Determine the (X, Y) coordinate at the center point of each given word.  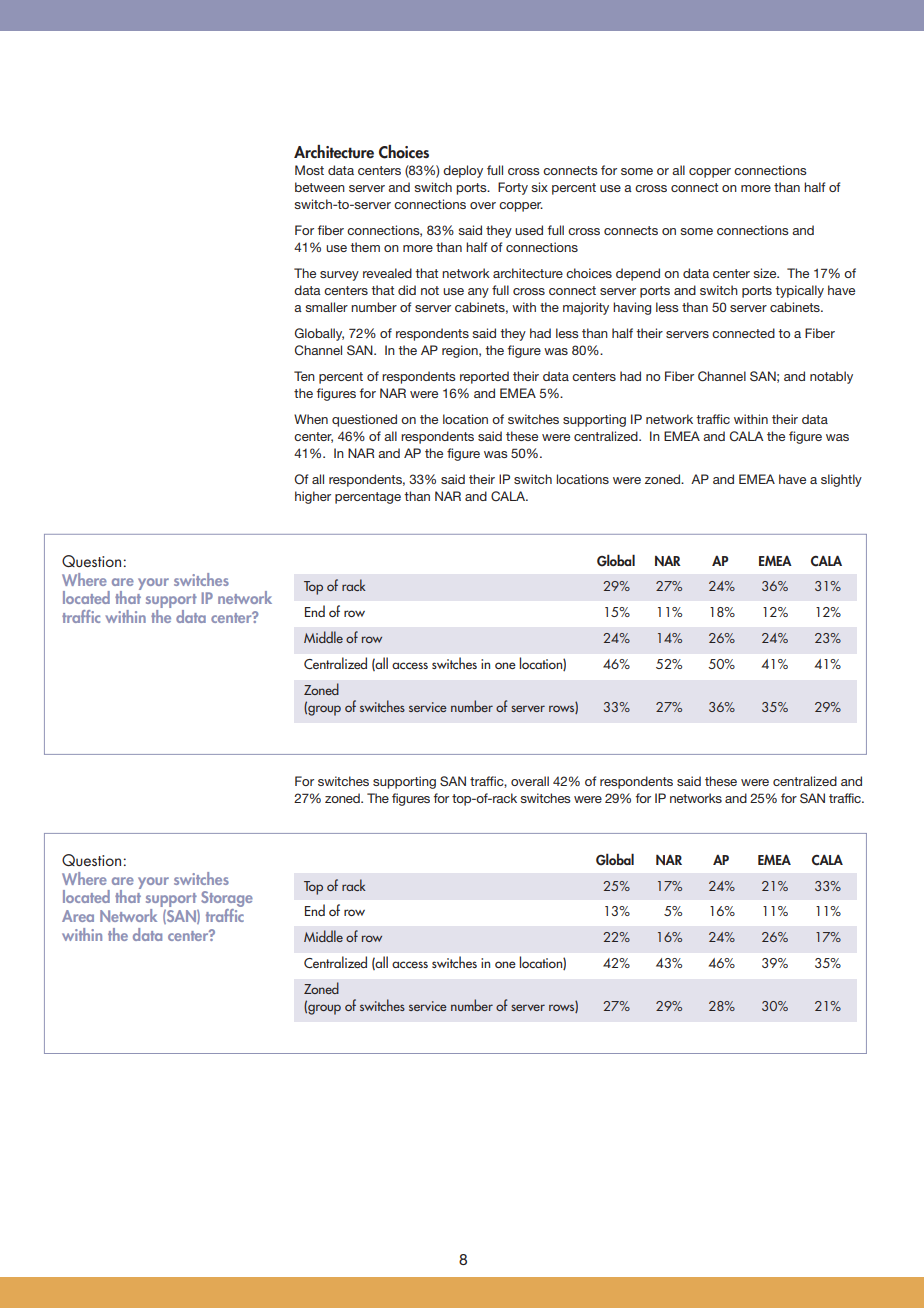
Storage (227, 900)
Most (309, 170)
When (311, 419)
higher (313, 497)
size (766, 273)
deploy (463, 171)
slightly (841, 480)
